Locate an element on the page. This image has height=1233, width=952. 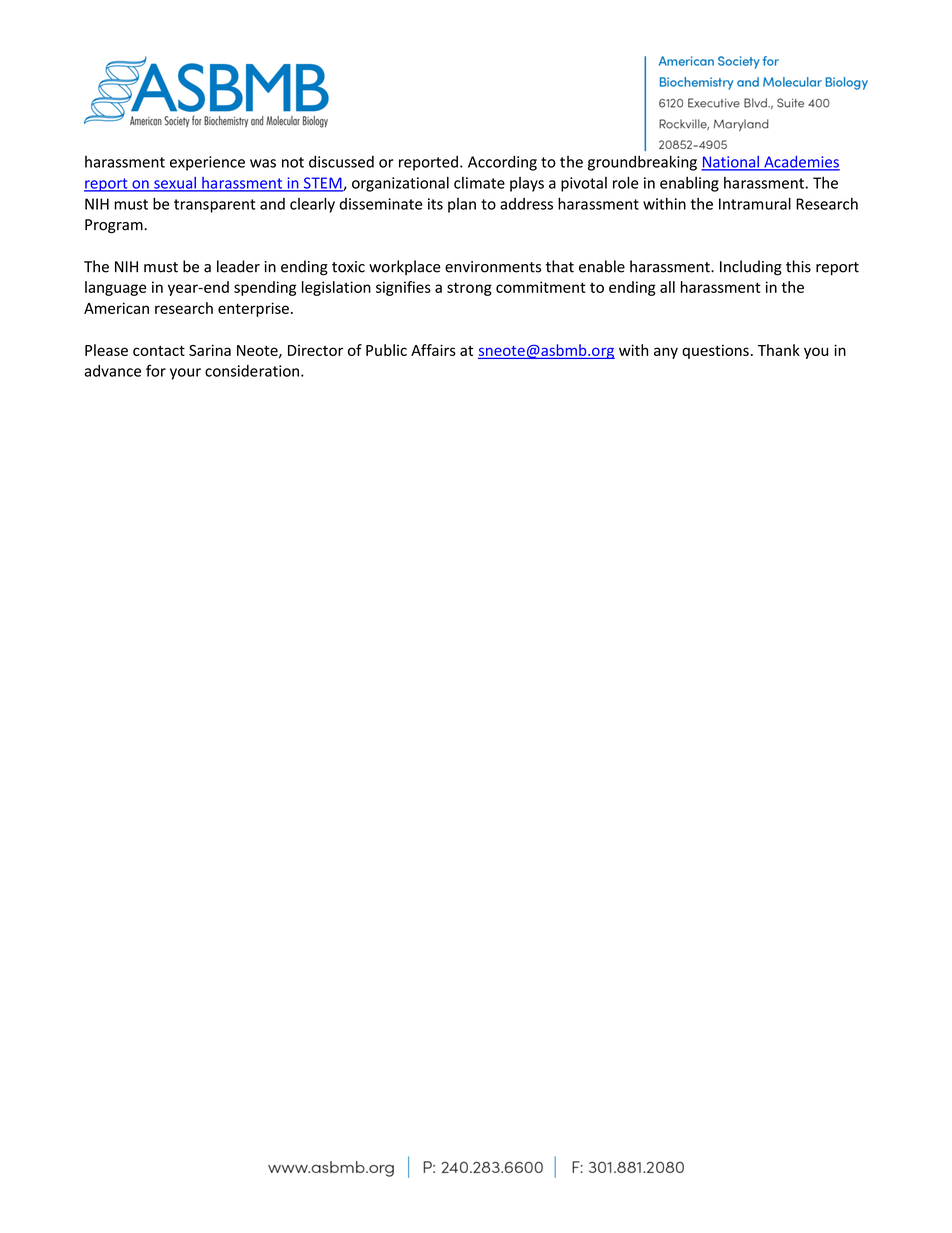
Intramural is located at coordinates (755, 204).
